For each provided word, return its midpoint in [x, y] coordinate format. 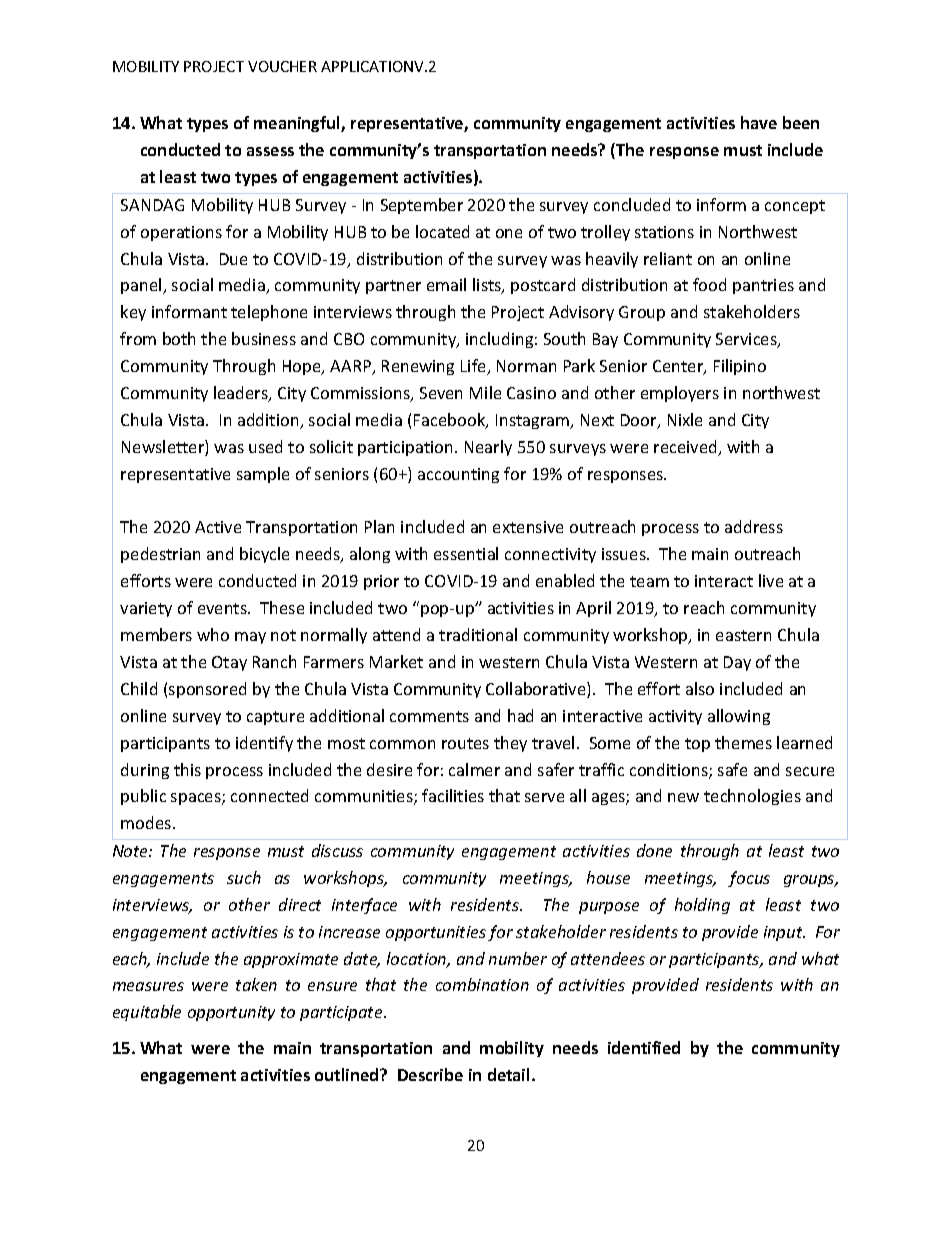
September [422, 206]
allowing [739, 717]
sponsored [207, 690]
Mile [485, 392]
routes [465, 743]
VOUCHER [282, 66]
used [265, 446]
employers [680, 394]
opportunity [231, 1013]
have [759, 122]
